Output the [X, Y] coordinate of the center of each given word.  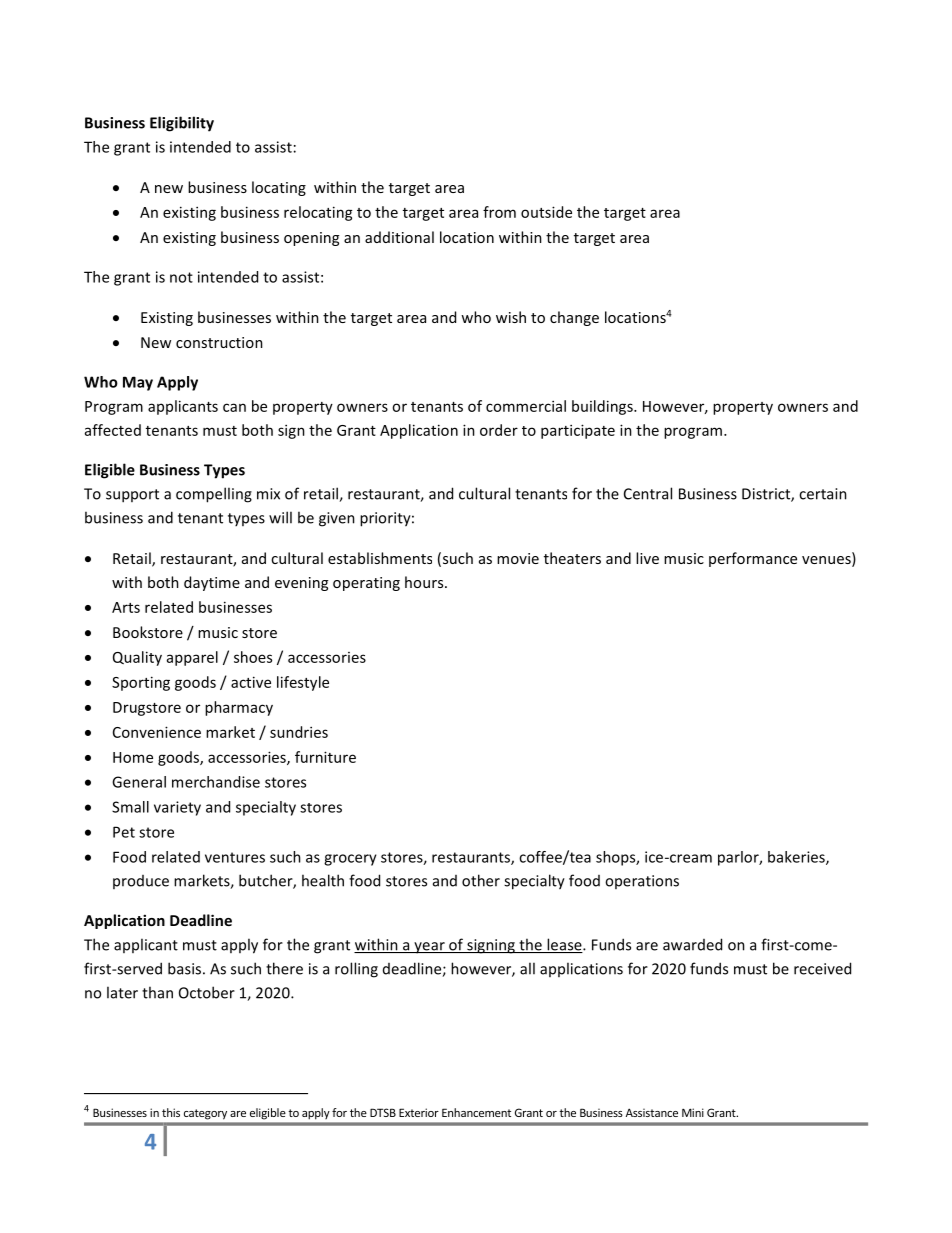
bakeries [797, 858]
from [499, 212]
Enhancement [476, 1112]
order [499, 430]
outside [546, 212]
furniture [325, 757]
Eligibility [182, 124]
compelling [214, 495]
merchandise [216, 782]
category [205, 1114]
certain [823, 494]
